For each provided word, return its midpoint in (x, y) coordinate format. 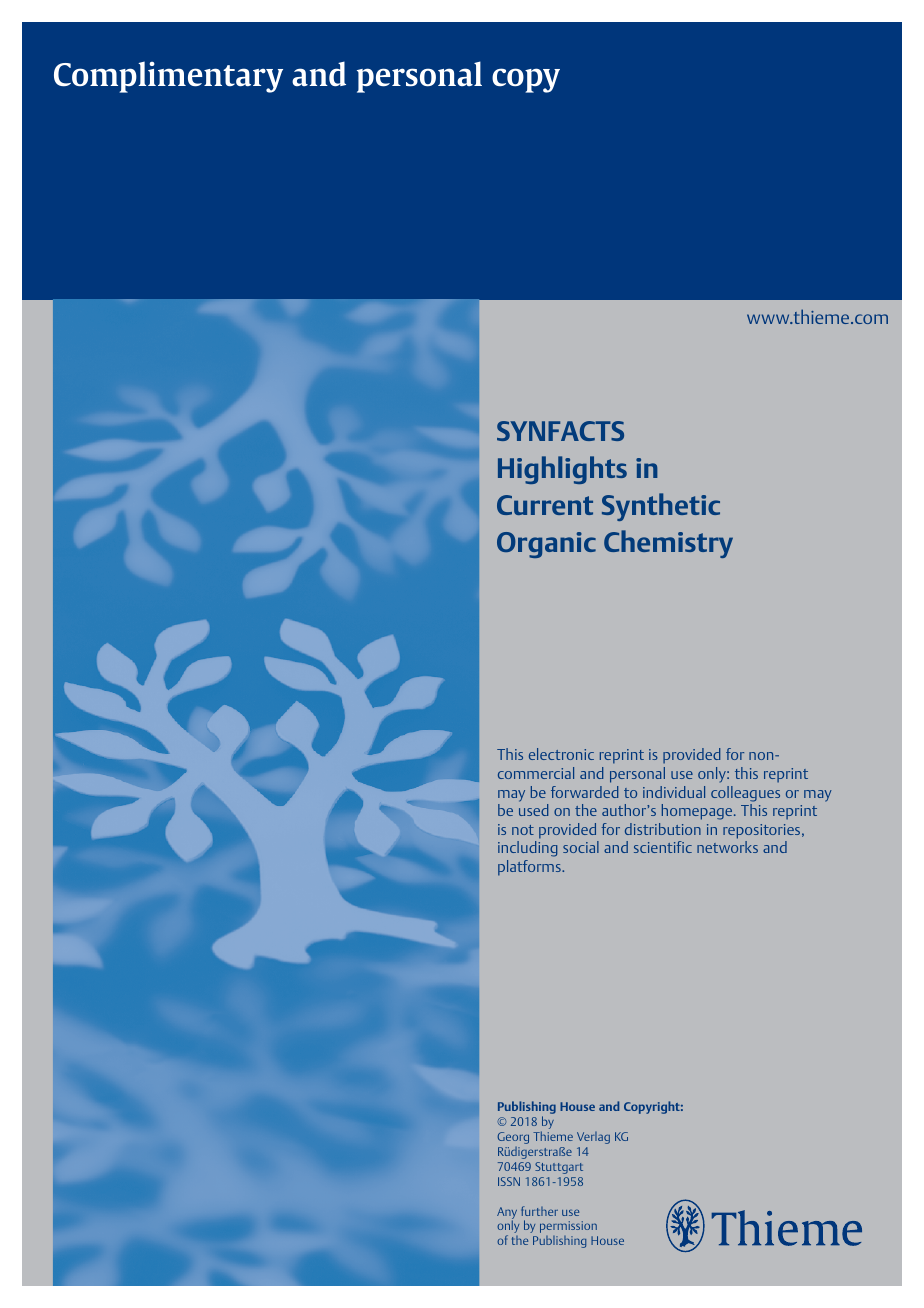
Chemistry (668, 544)
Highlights (562, 470)
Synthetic (661, 507)
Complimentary (168, 77)
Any (507, 1214)
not (523, 830)
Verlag (593, 1138)
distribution (663, 829)
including (527, 849)
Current (545, 505)
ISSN (509, 1181)
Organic (546, 545)
